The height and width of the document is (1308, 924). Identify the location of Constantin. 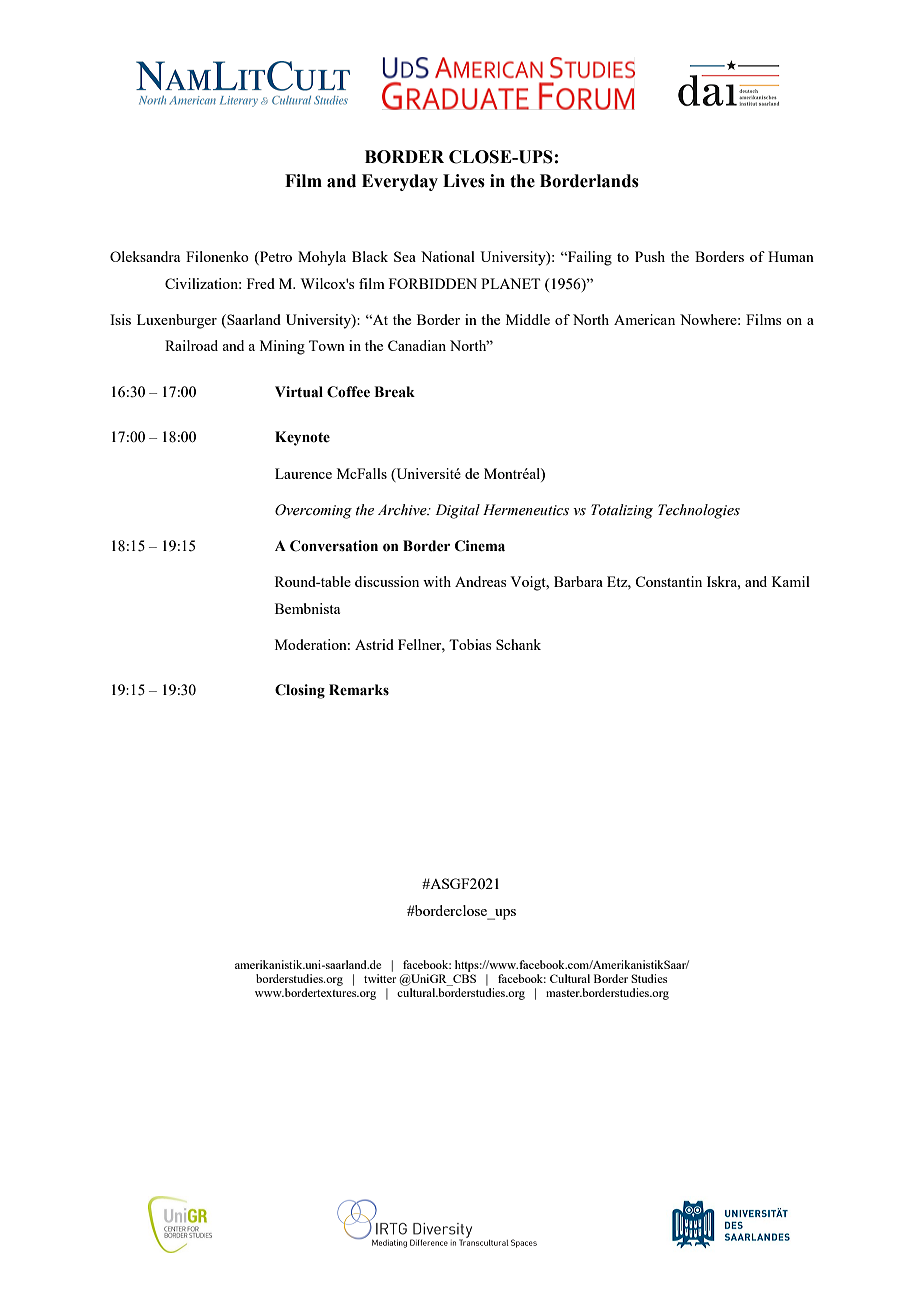
(668, 581).
